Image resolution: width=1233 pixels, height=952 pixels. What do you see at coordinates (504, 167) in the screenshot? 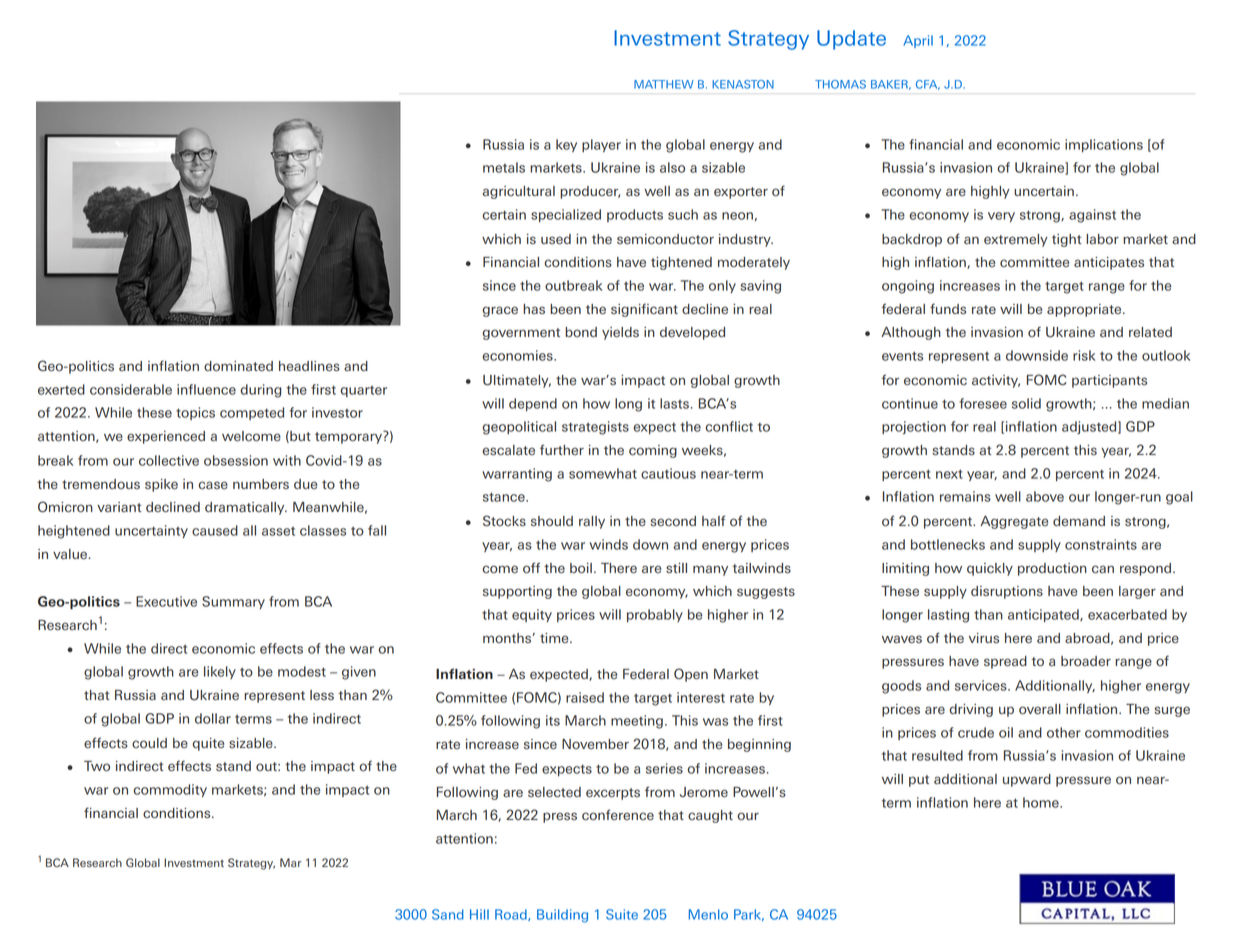
I see `metals` at bounding box center [504, 167].
